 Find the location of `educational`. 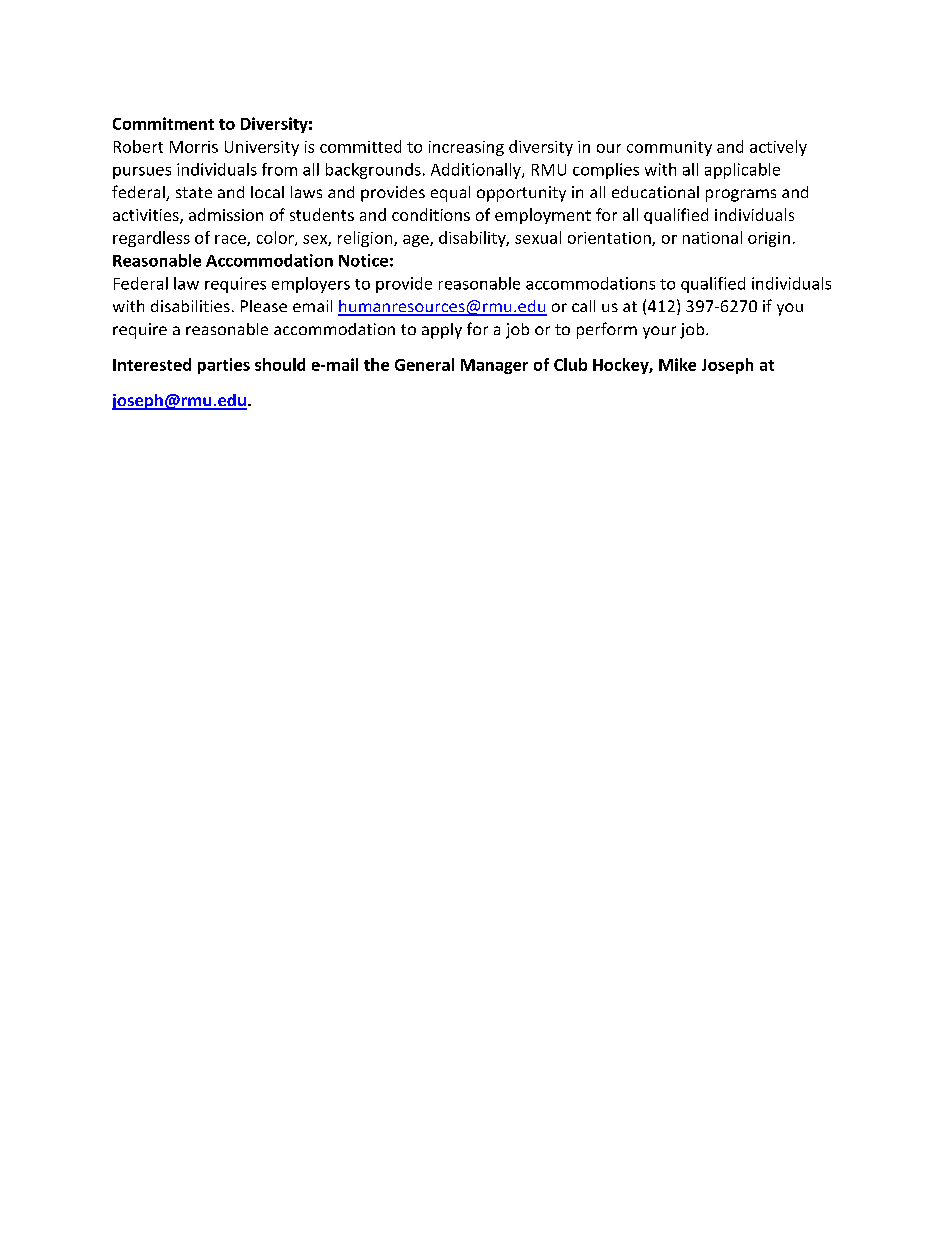

educational is located at coordinates (655, 192).
